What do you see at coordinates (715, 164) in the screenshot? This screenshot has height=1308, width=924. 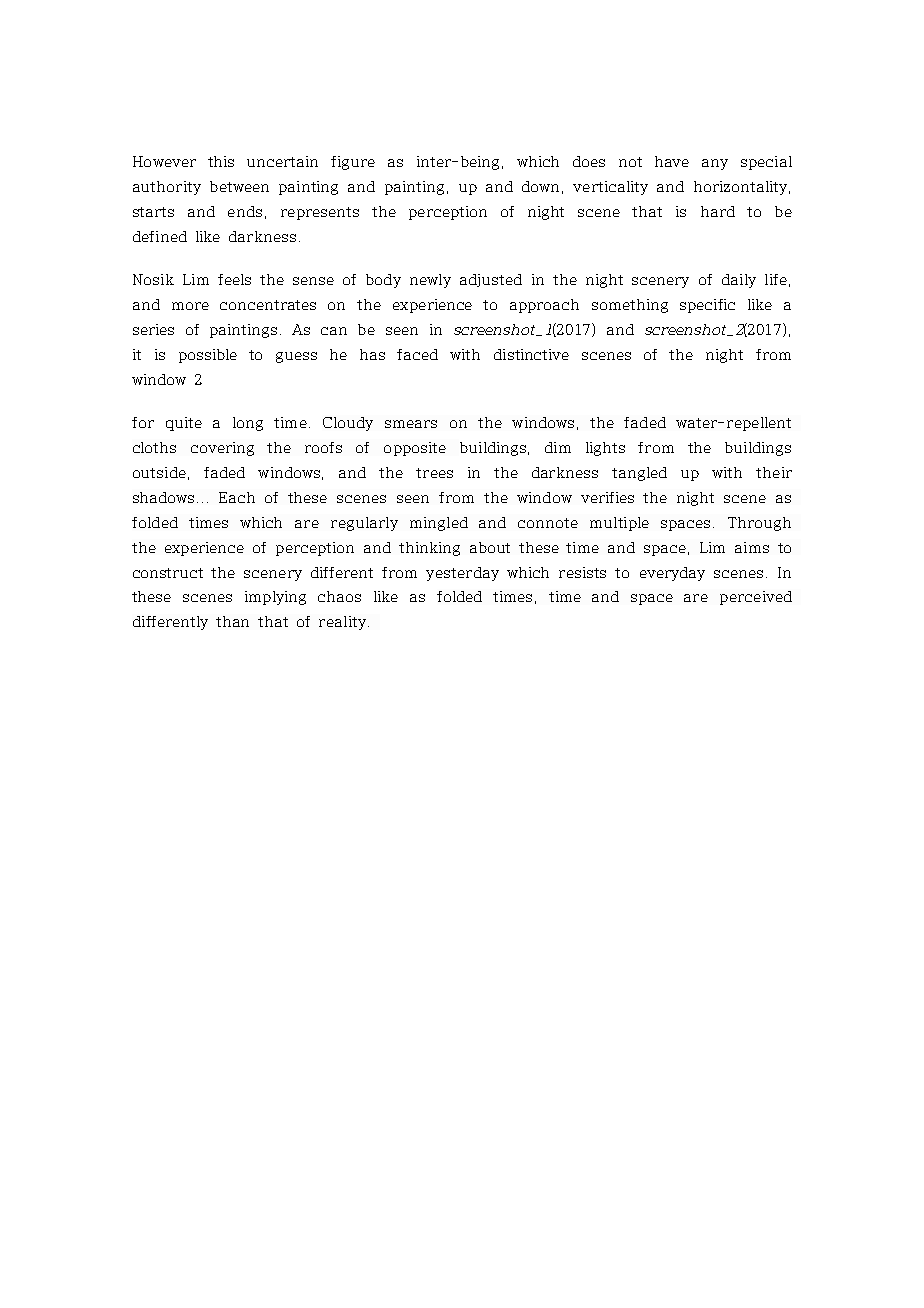 I see `any` at bounding box center [715, 164].
